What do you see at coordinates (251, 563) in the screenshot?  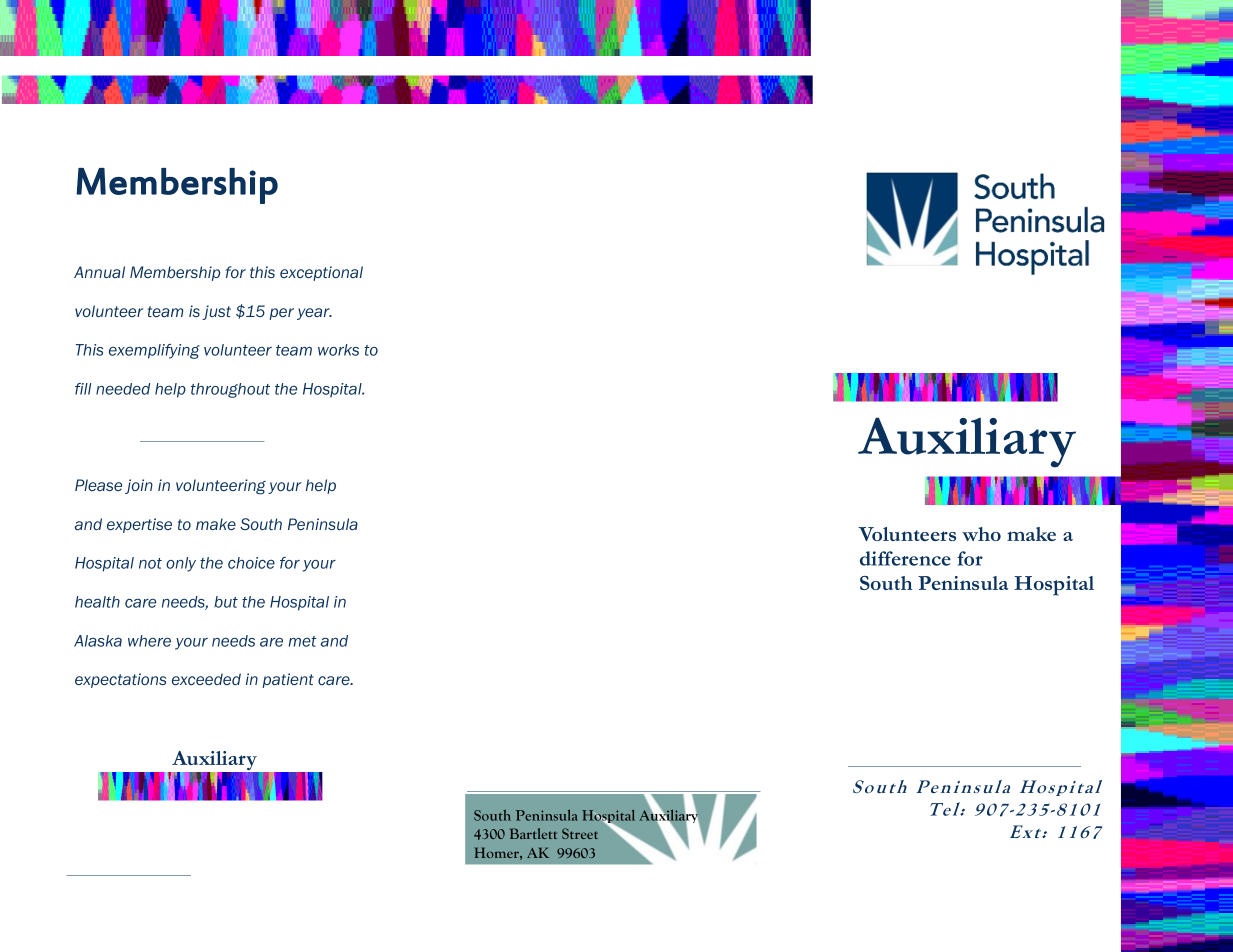 I see `choice` at bounding box center [251, 563].
